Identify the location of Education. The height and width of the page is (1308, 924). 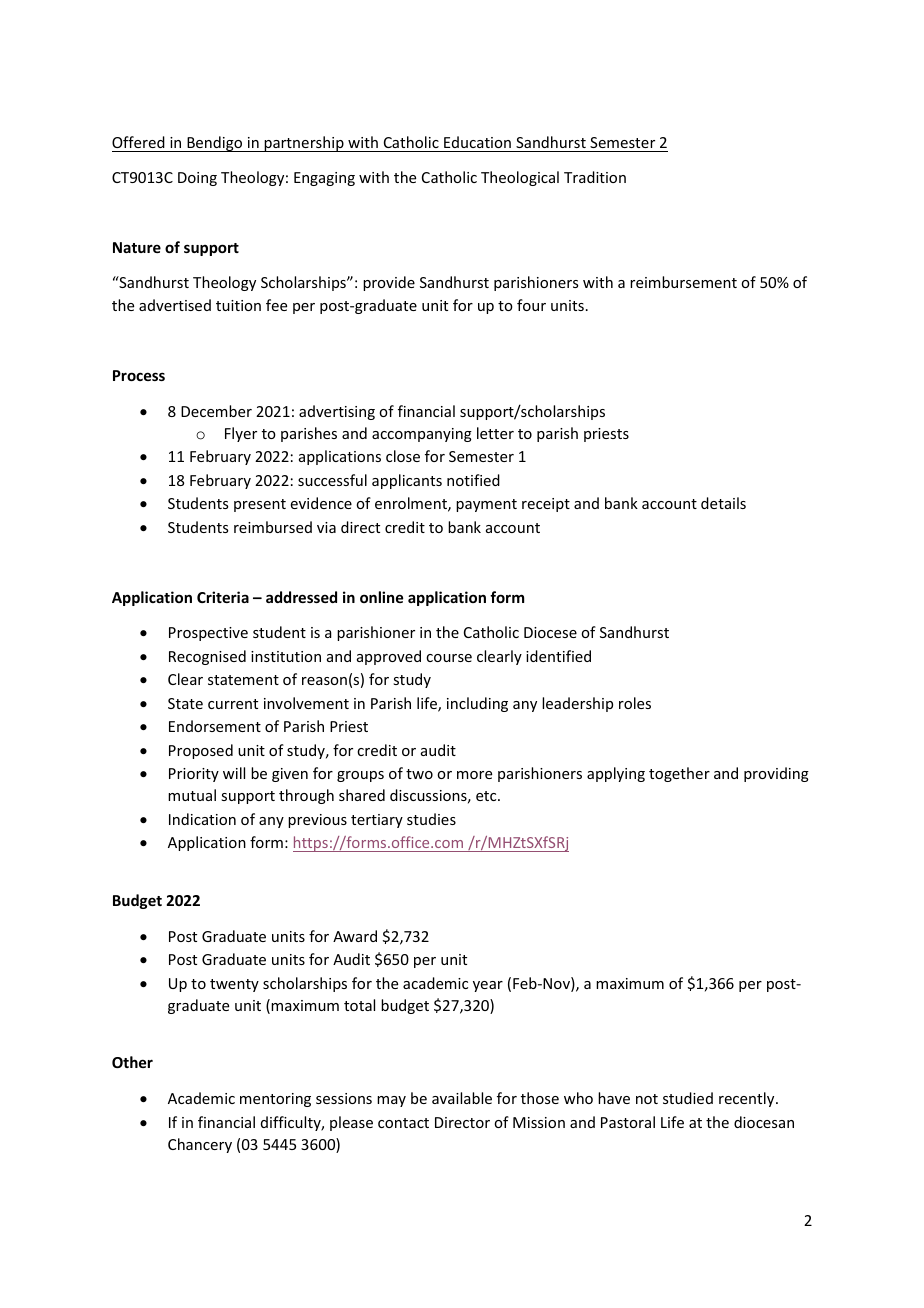
(477, 144).
